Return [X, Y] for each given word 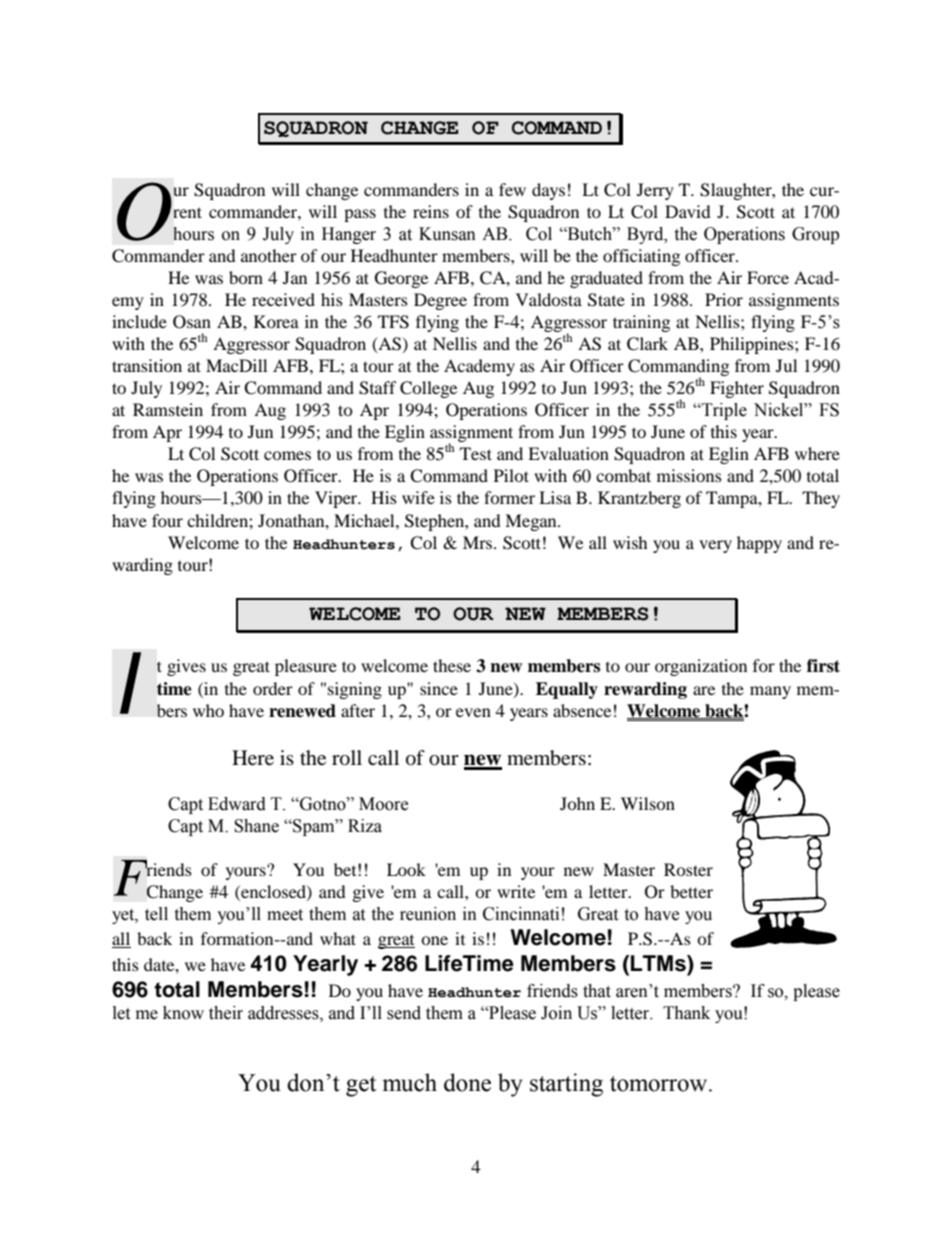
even [473, 712]
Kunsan [447, 234]
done [467, 1082]
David [688, 211]
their [226, 1013]
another [269, 255]
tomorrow [660, 1084]
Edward [237, 804]
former [509, 497]
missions [689, 475]
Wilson [648, 803]
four [167, 520]
